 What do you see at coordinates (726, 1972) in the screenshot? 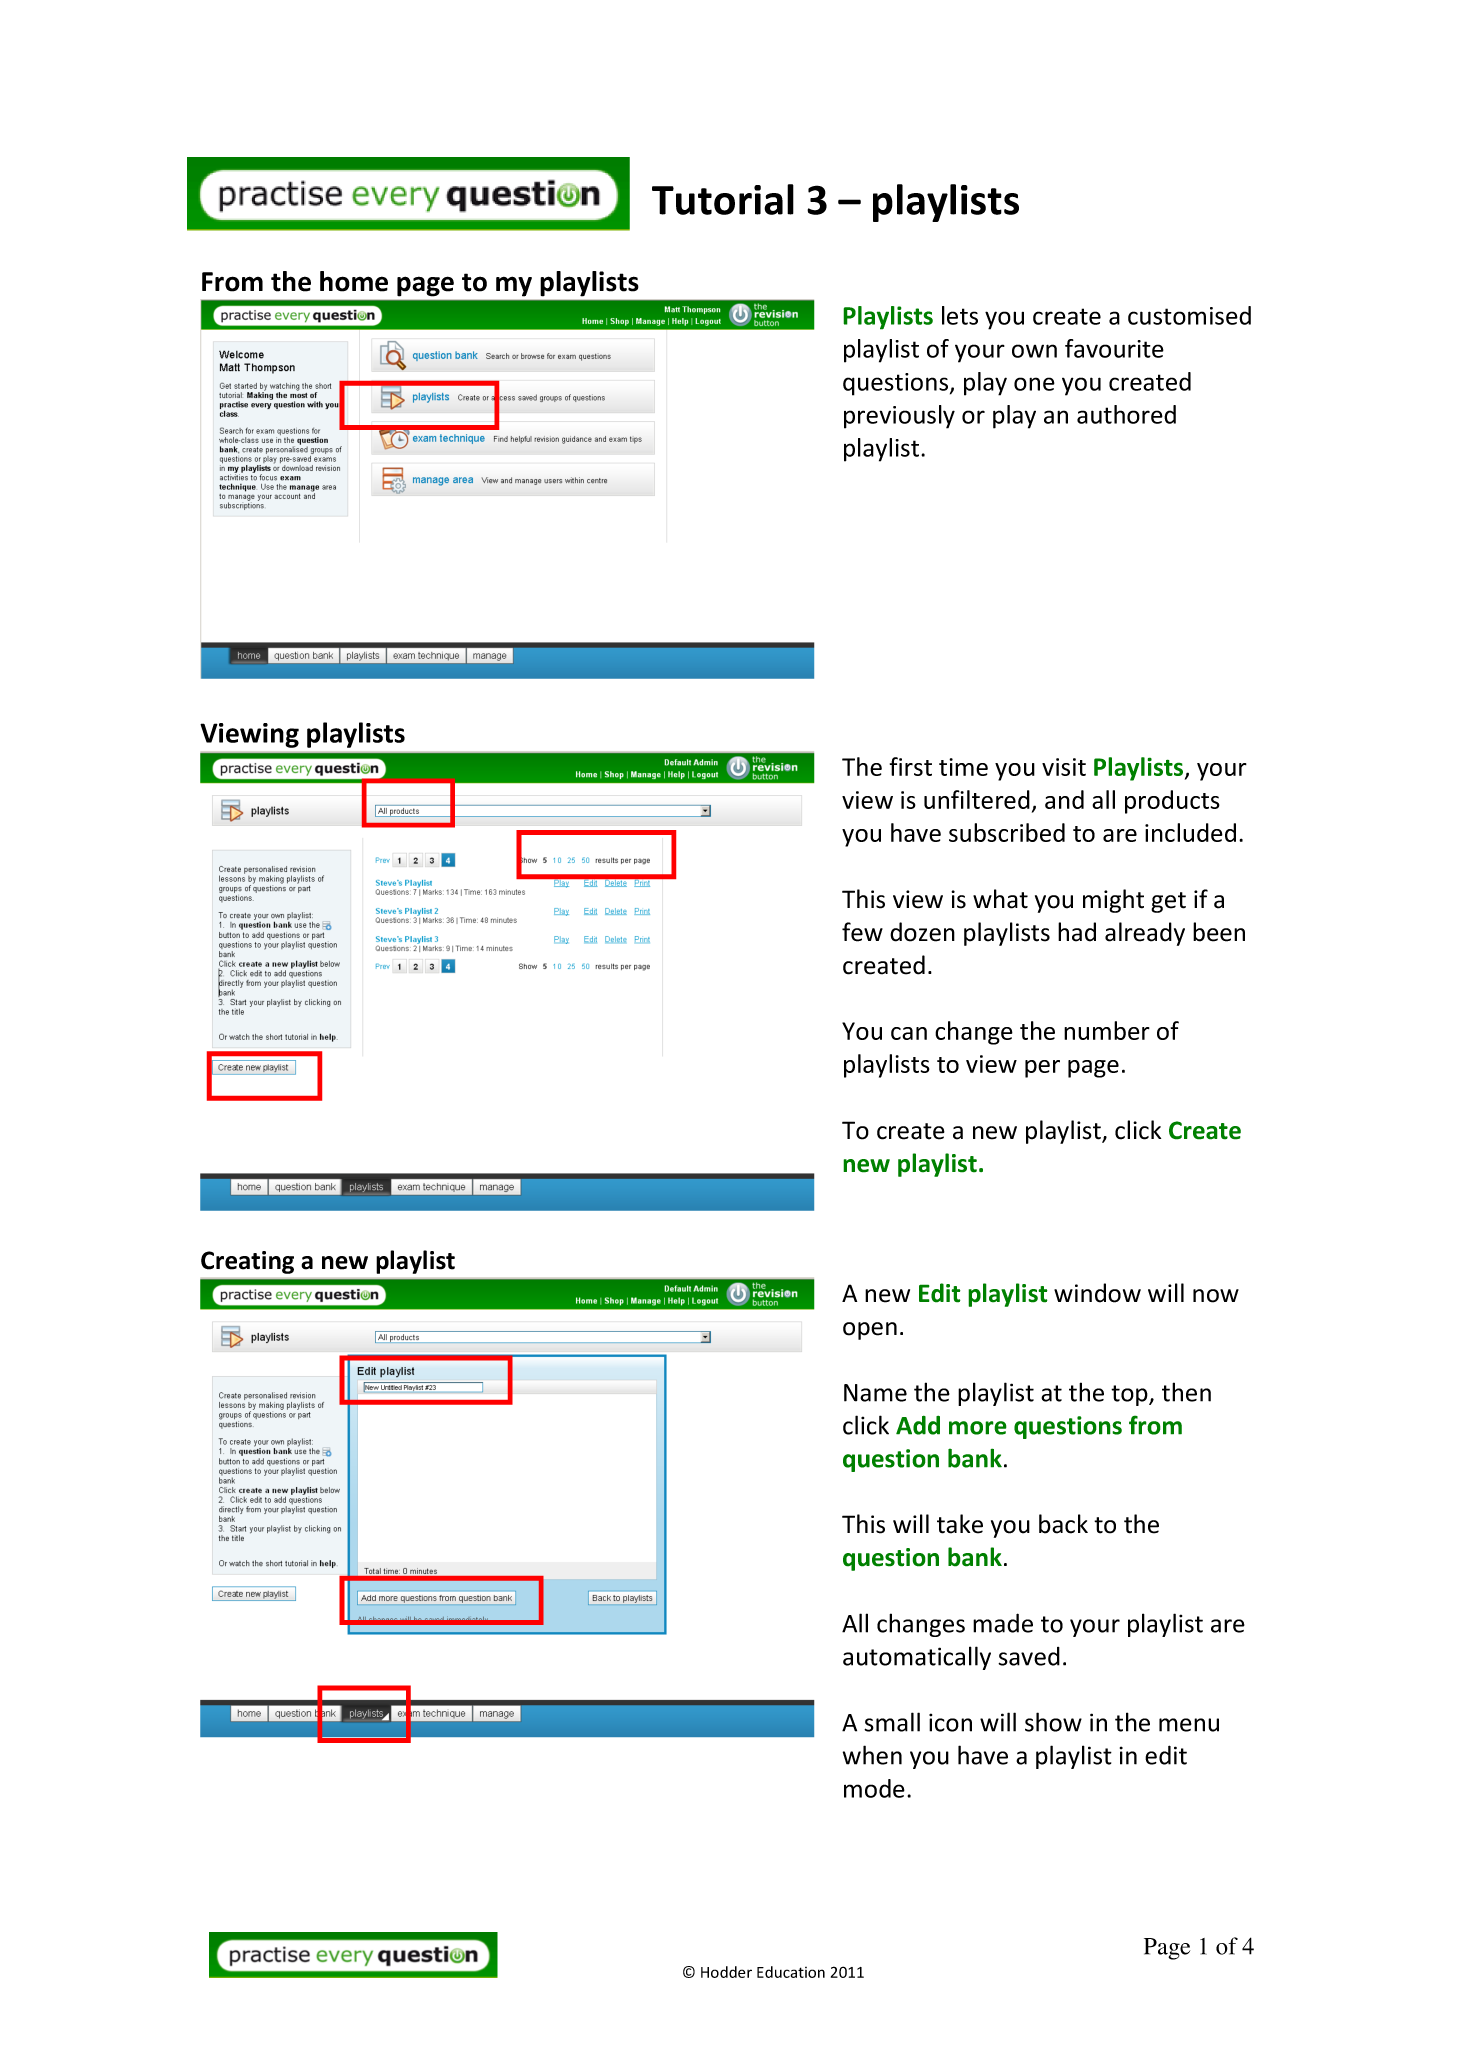
I see `Hodder` at bounding box center [726, 1972].
